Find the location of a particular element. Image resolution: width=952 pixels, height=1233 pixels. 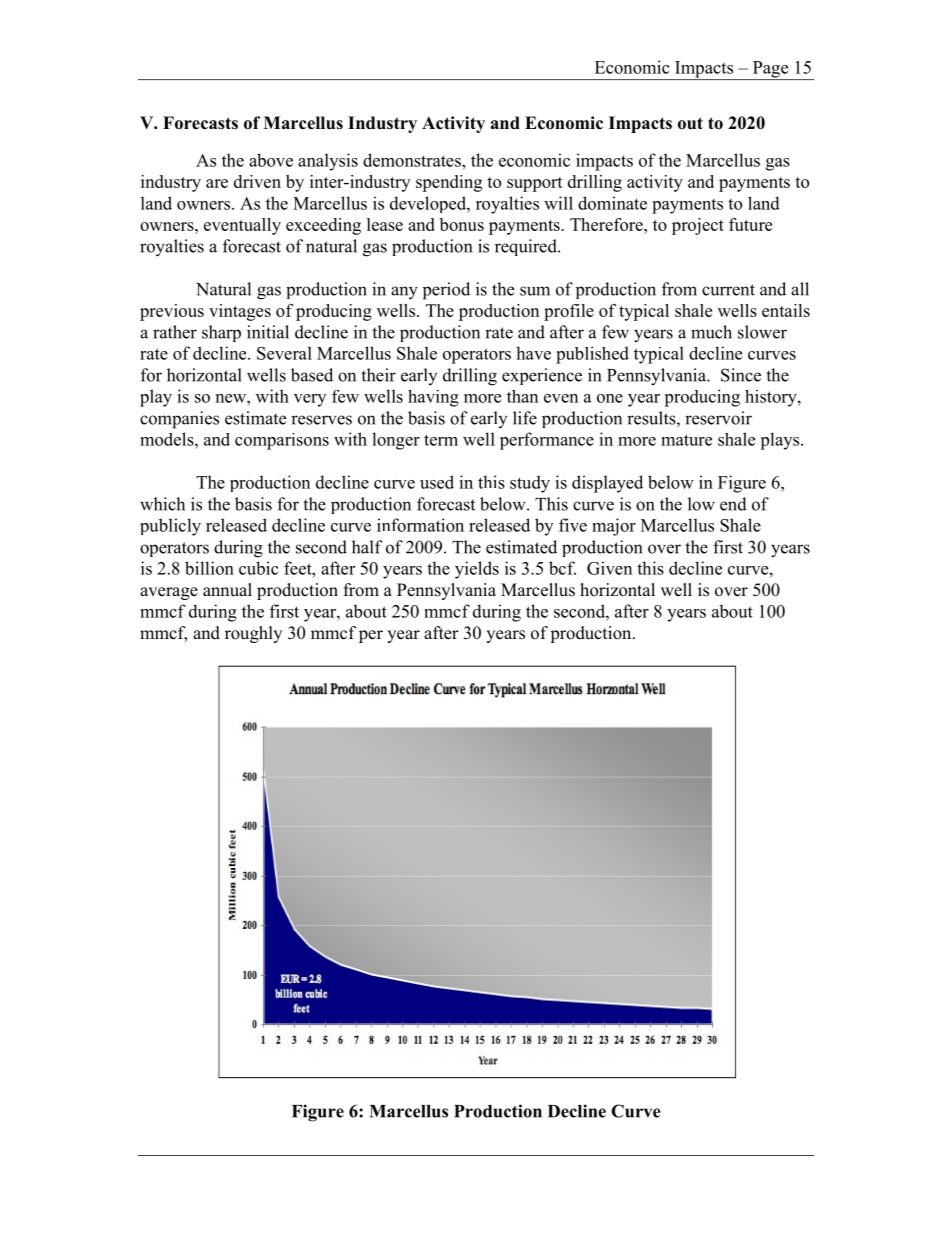

Given is located at coordinates (609, 568).
